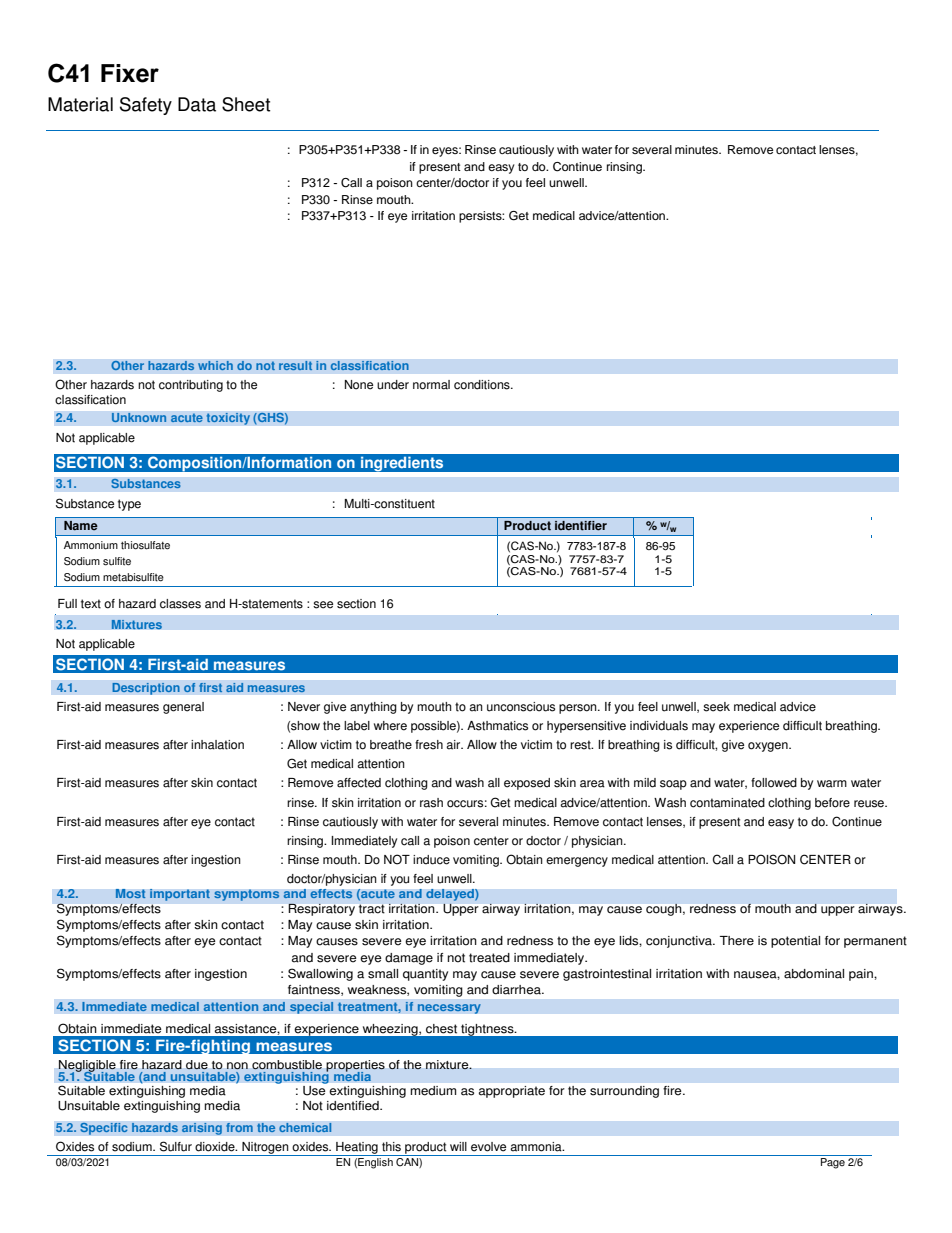 The width and height of the screenshot is (952, 1233). Describe the element at coordinates (581, 526) in the screenshot. I see `identifier` at that location.
